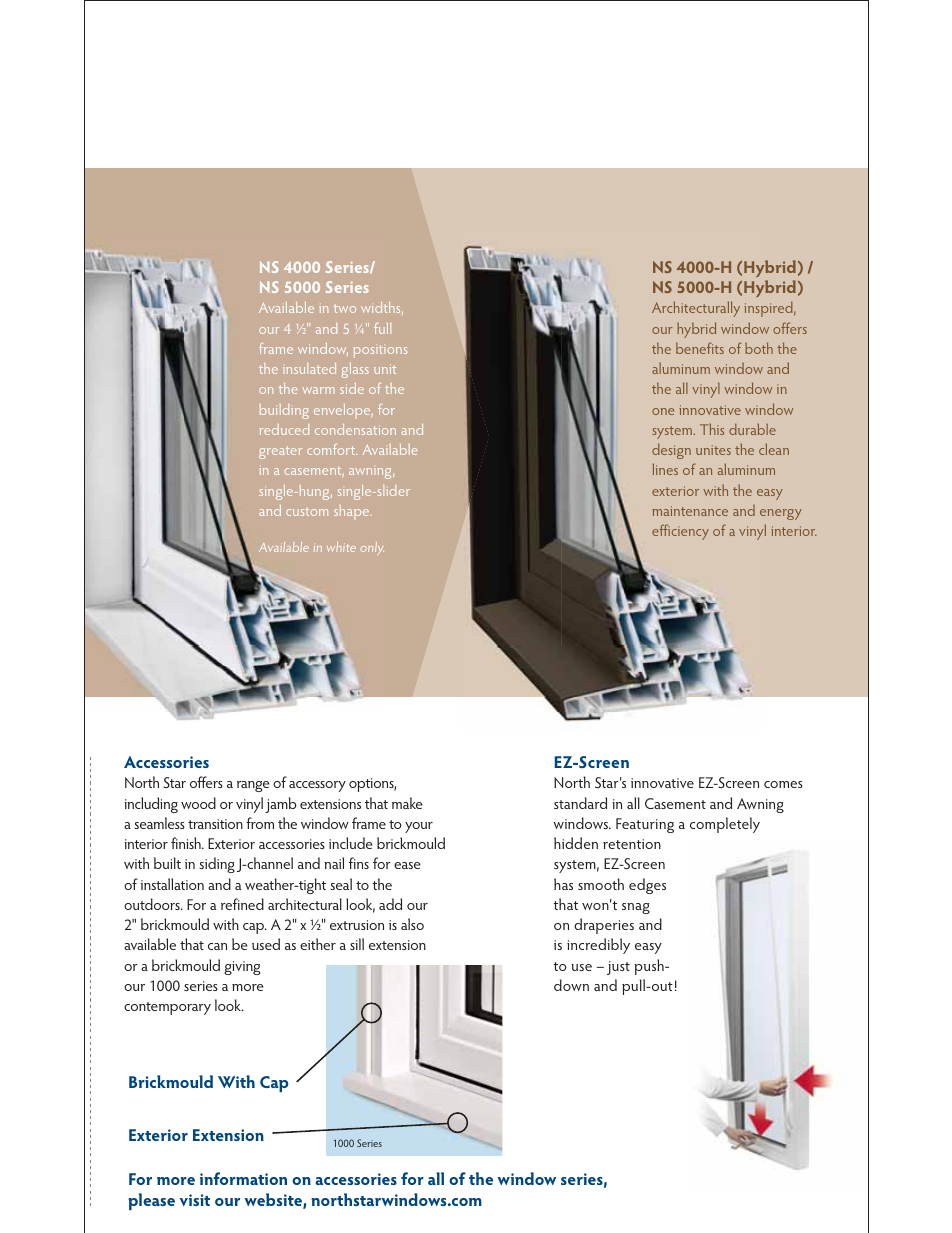  What do you see at coordinates (412, 924) in the page?
I see `also` at bounding box center [412, 924].
